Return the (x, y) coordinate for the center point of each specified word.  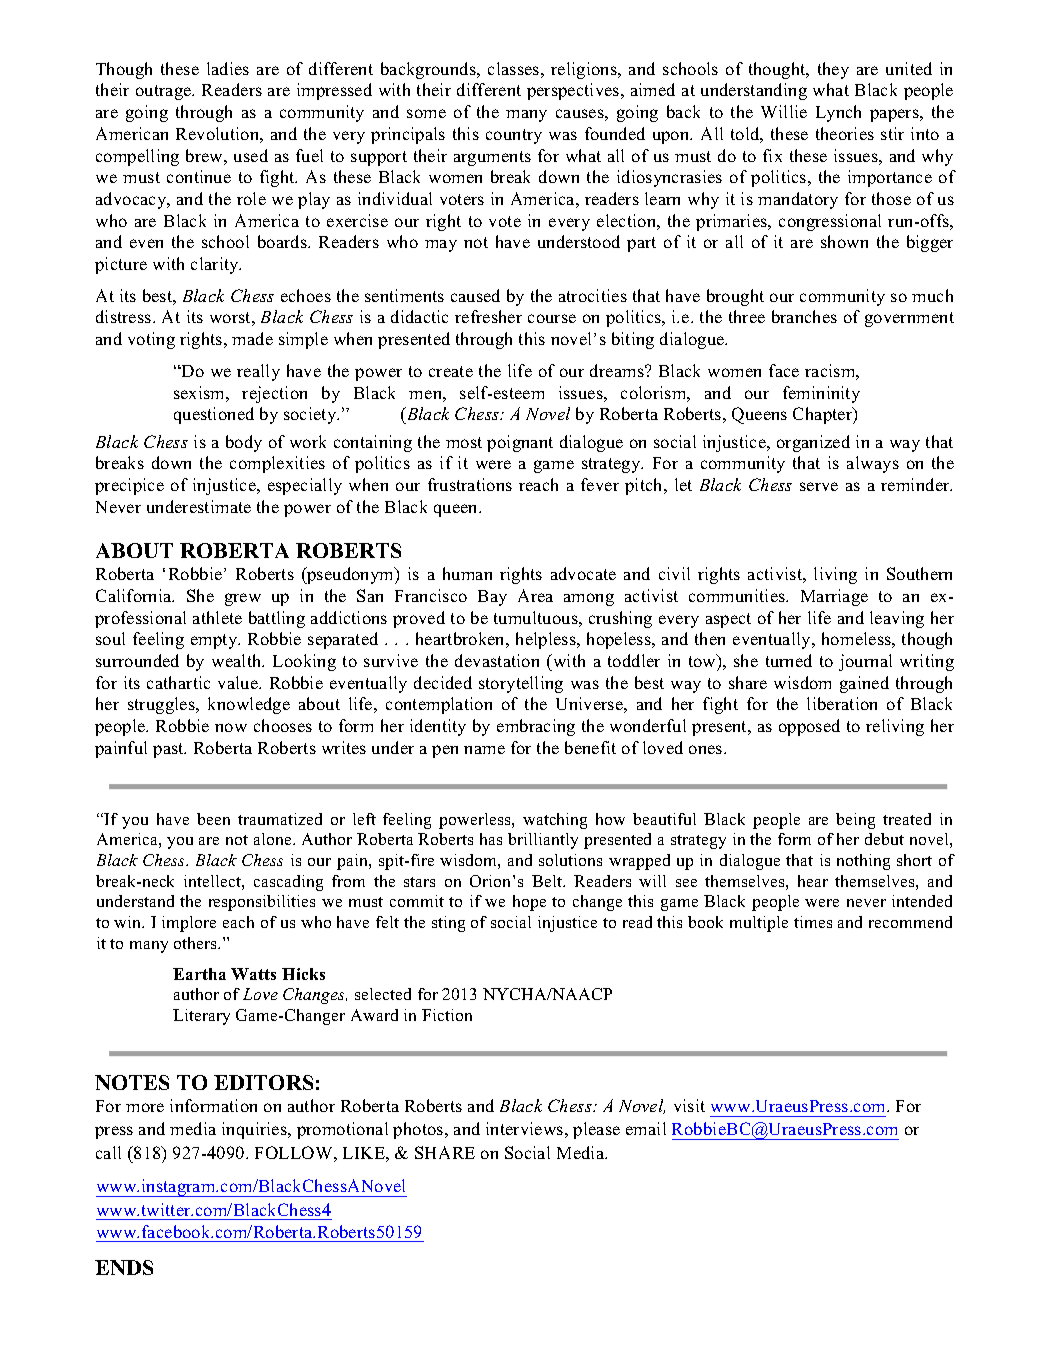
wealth (238, 660)
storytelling (521, 684)
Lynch (838, 113)
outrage (165, 92)
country (514, 136)
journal (865, 662)
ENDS (124, 1267)
